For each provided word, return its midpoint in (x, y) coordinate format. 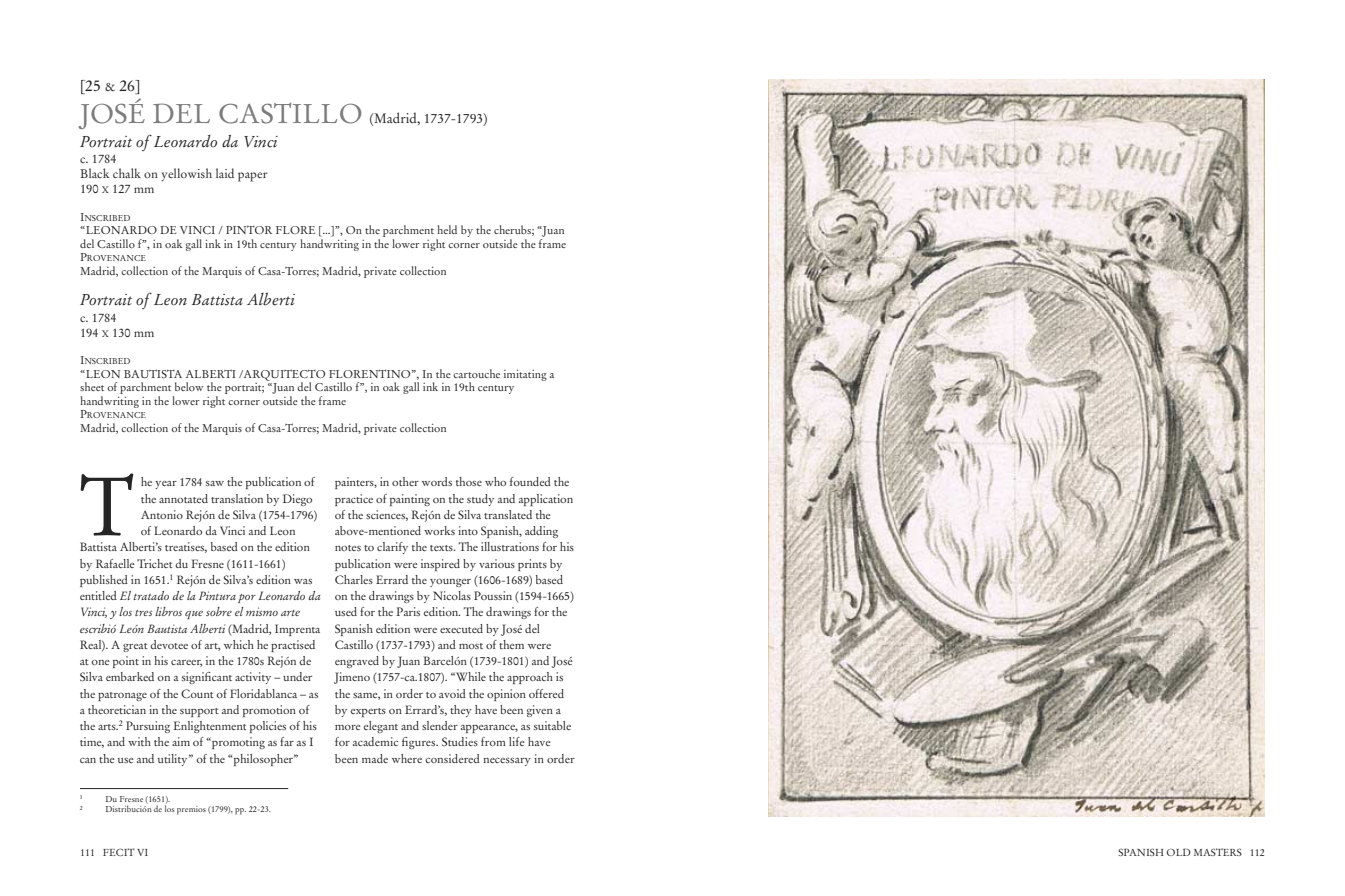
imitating (525, 375)
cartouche (476, 373)
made (375, 758)
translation (237, 498)
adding (541, 532)
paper (252, 177)
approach (530, 678)
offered (546, 693)
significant (207, 678)
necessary (507, 762)
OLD (1179, 852)
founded (530, 481)
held (447, 229)
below (189, 386)
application (546, 500)
